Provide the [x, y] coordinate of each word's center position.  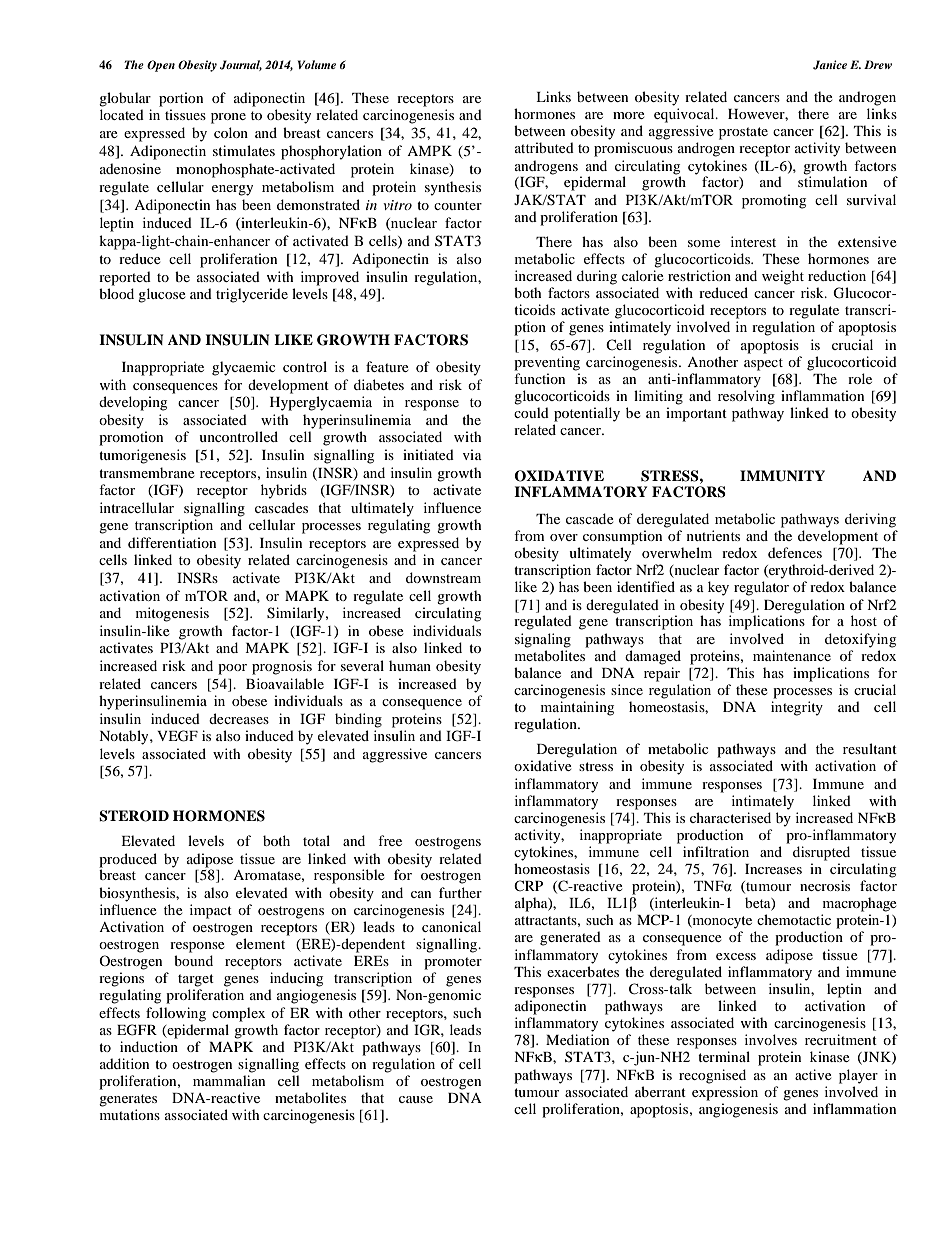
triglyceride [252, 295]
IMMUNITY [782, 476]
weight [783, 277]
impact [211, 911]
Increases [773, 869]
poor [232, 669]
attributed [544, 147]
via [472, 454]
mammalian [229, 1080]
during [597, 277]
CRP [528, 885]
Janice [830, 65]
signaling [543, 640]
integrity [797, 708]
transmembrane [147, 472]
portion [181, 99]
